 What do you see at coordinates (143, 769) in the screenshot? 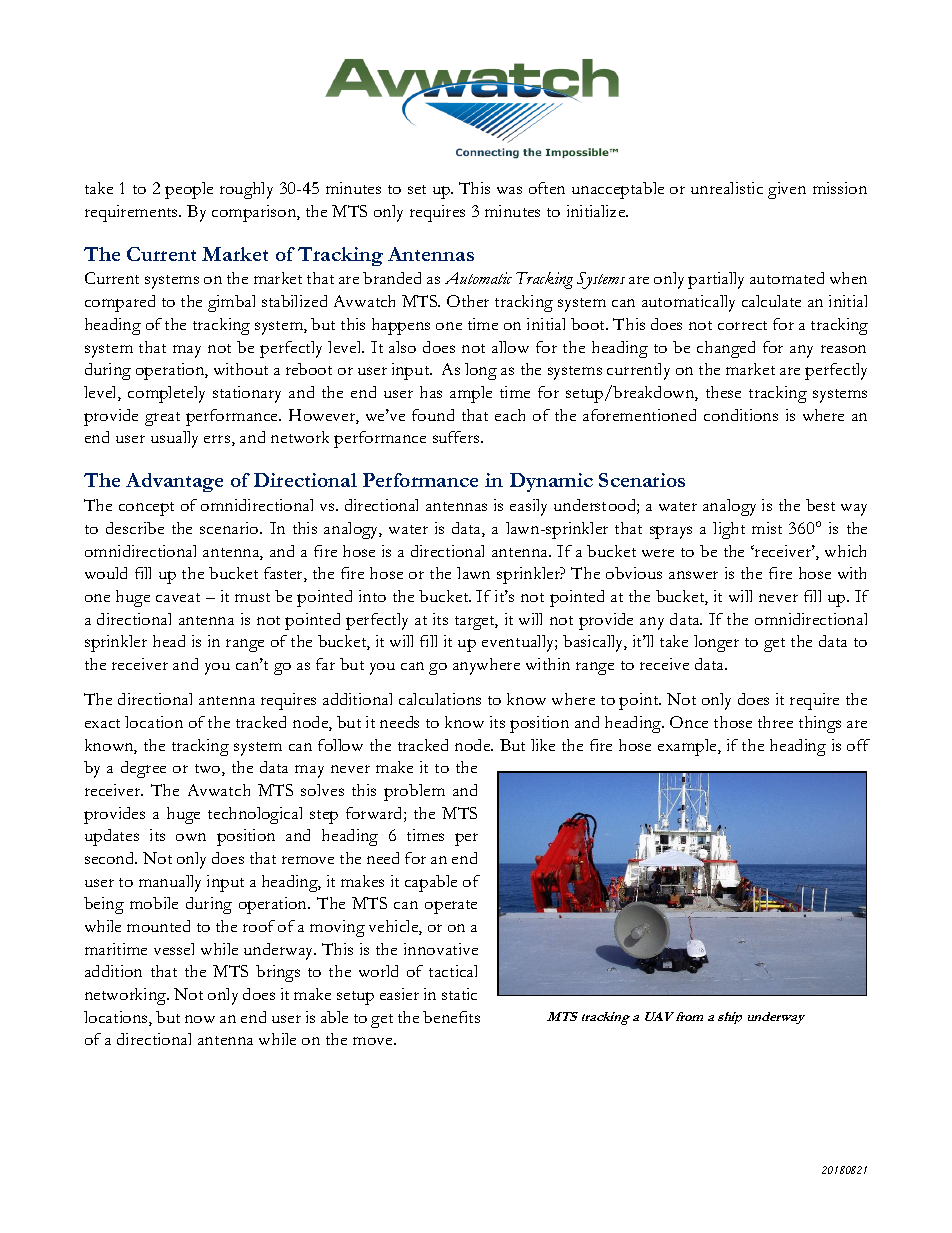
I see `degree` at bounding box center [143, 769].
